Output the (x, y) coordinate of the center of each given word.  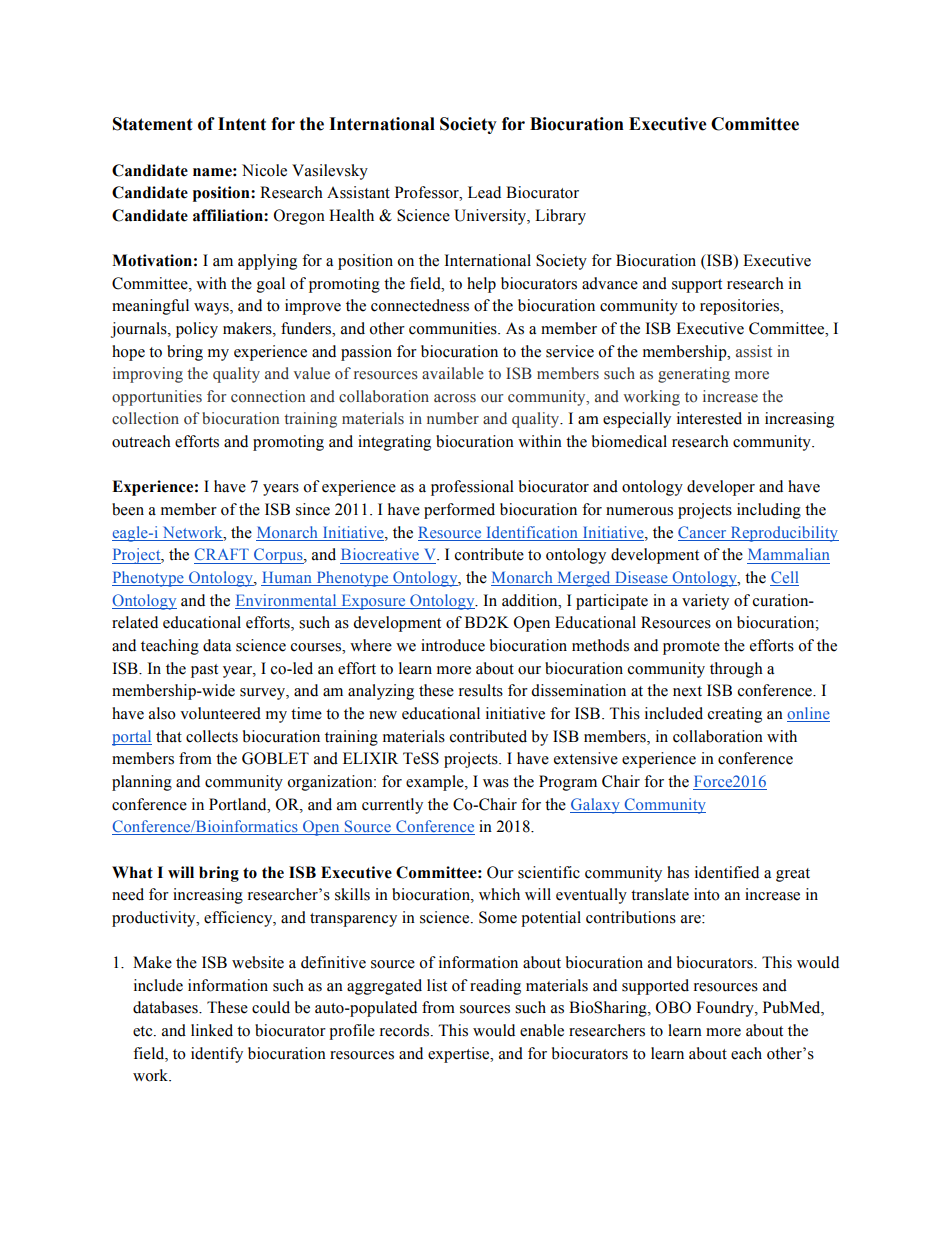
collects (212, 736)
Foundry (726, 1009)
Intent (242, 124)
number (453, 418)
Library (560, 217)
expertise (460, 1055)
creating (735, 715)
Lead (484, 192)
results (481, 690)
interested (709, 418)
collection (145, 418)
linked (212, 1030)
